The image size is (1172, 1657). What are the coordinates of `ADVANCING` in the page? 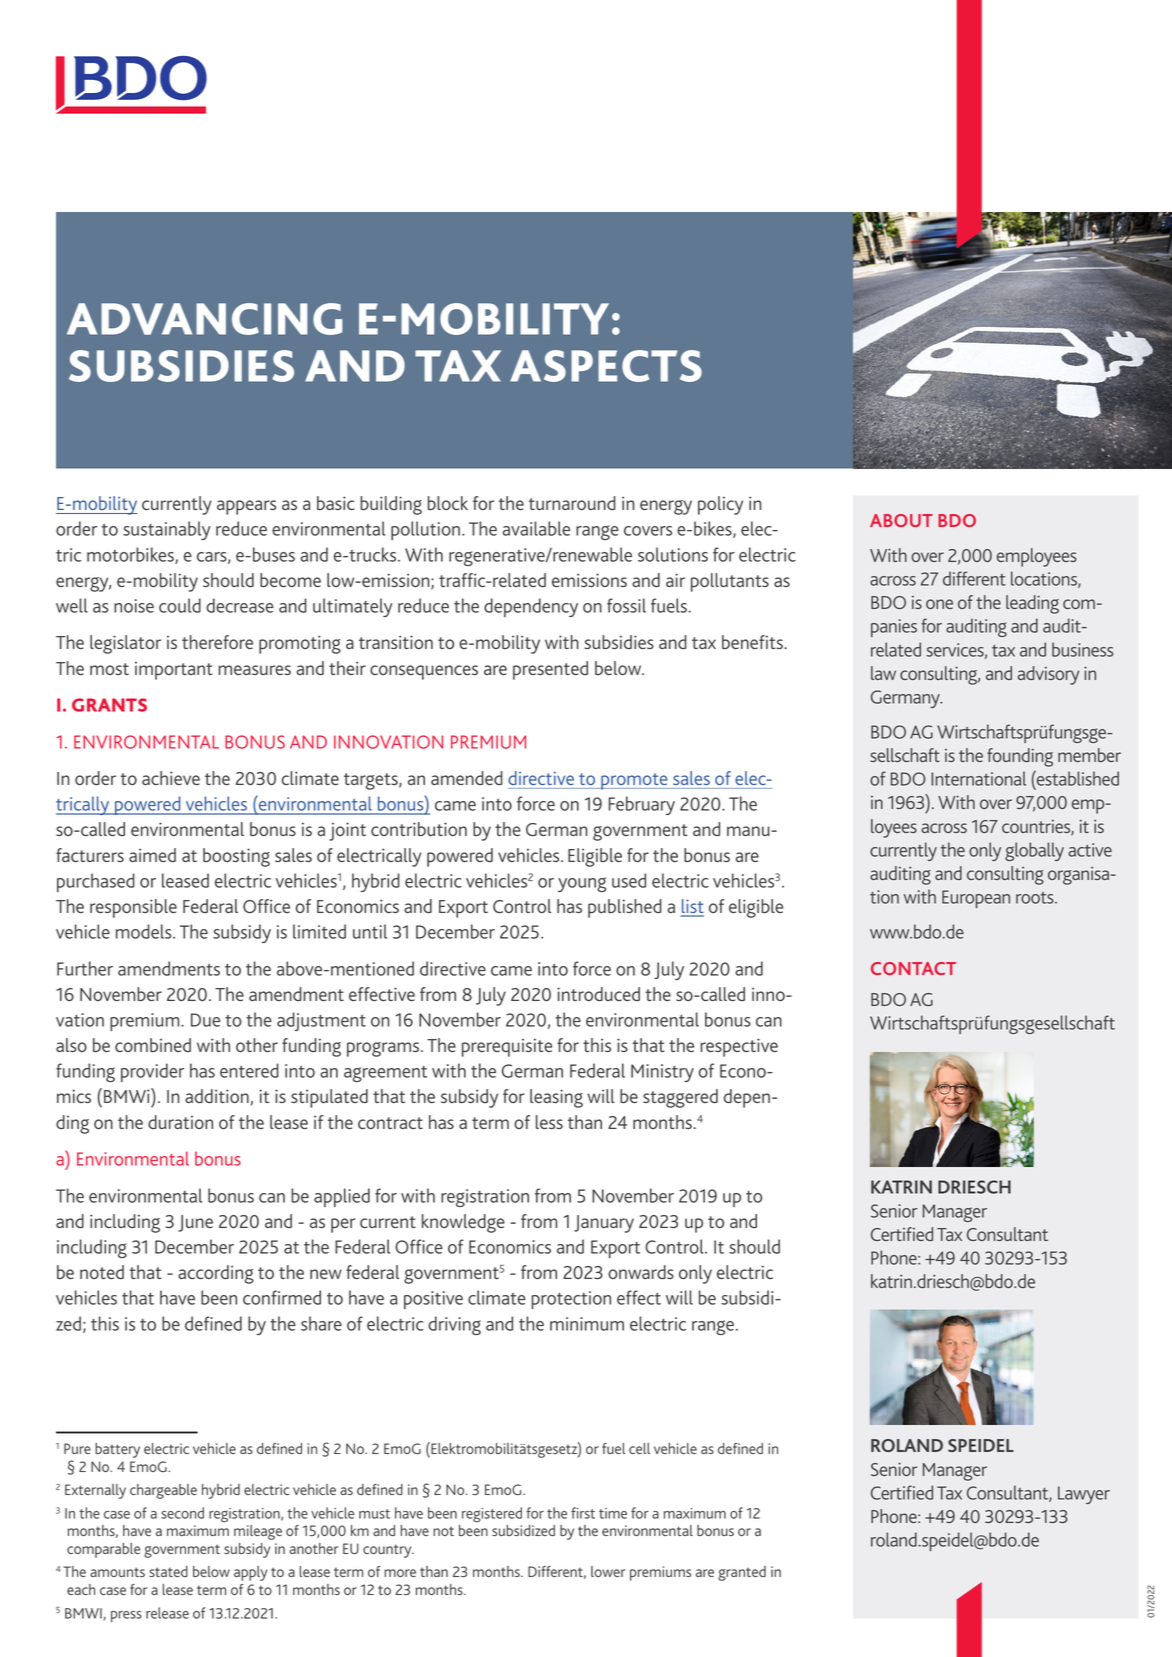 It's located at (205, 319).
